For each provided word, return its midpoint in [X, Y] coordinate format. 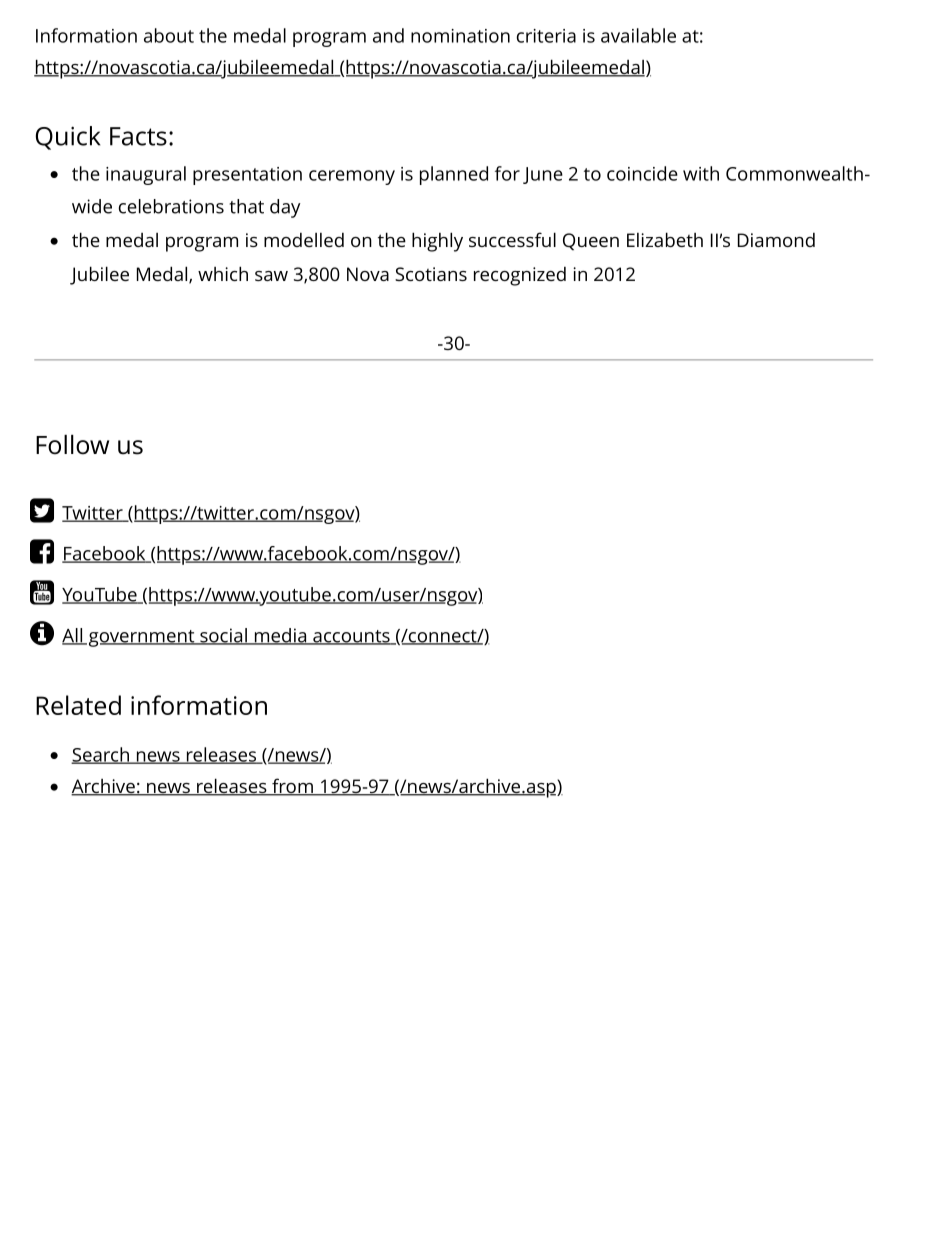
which [223, 273]
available [638, 35]
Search [101, 755]
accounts [351, 637]
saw [271, 276]
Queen [591, 241]
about [169, 35]
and [388, 35]
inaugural [146, 175]
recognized [520, 276]
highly [437, 242]
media [280, 636]
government [141, 638]
